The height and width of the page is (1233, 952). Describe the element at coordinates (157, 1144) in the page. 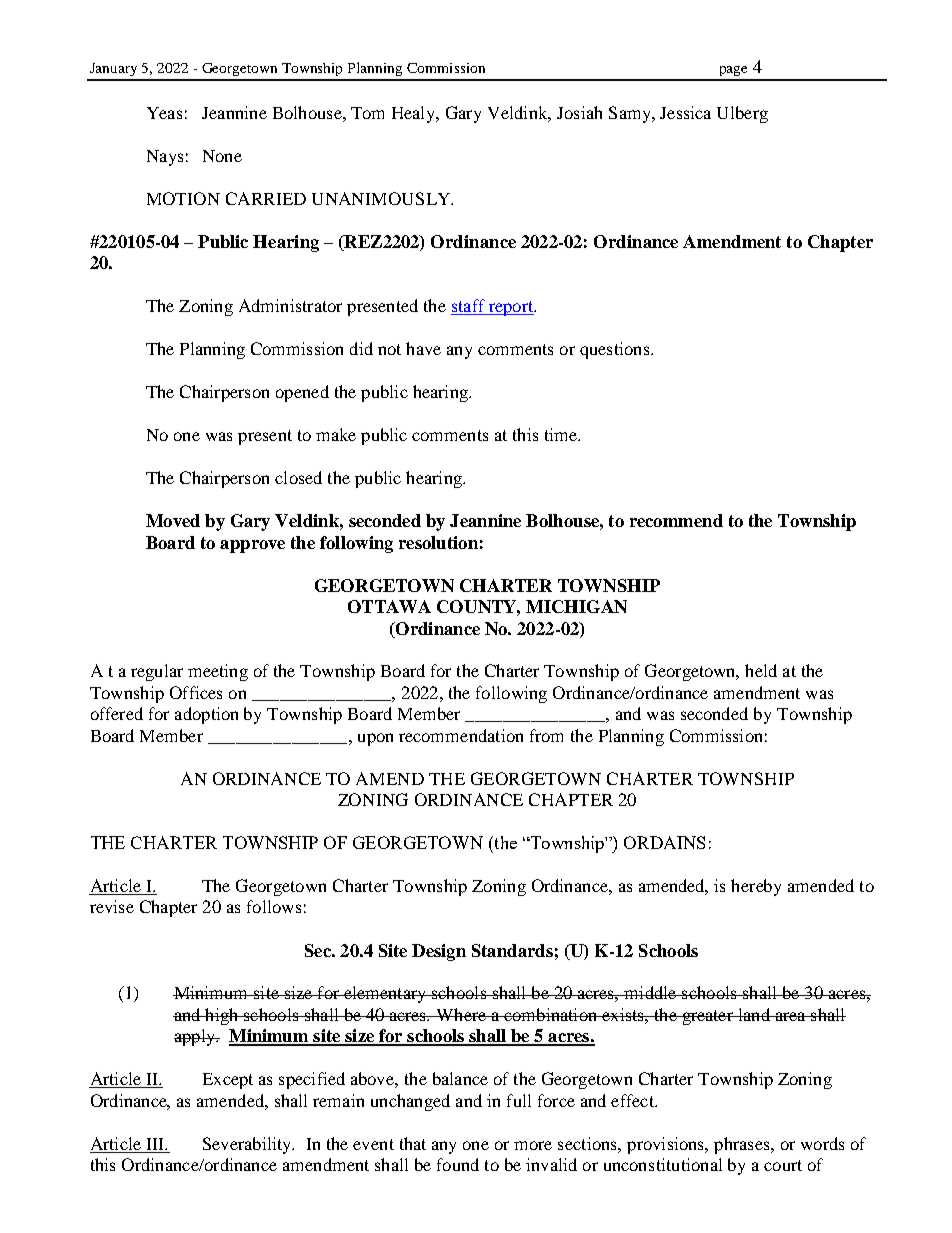

I see `III` at that location.
